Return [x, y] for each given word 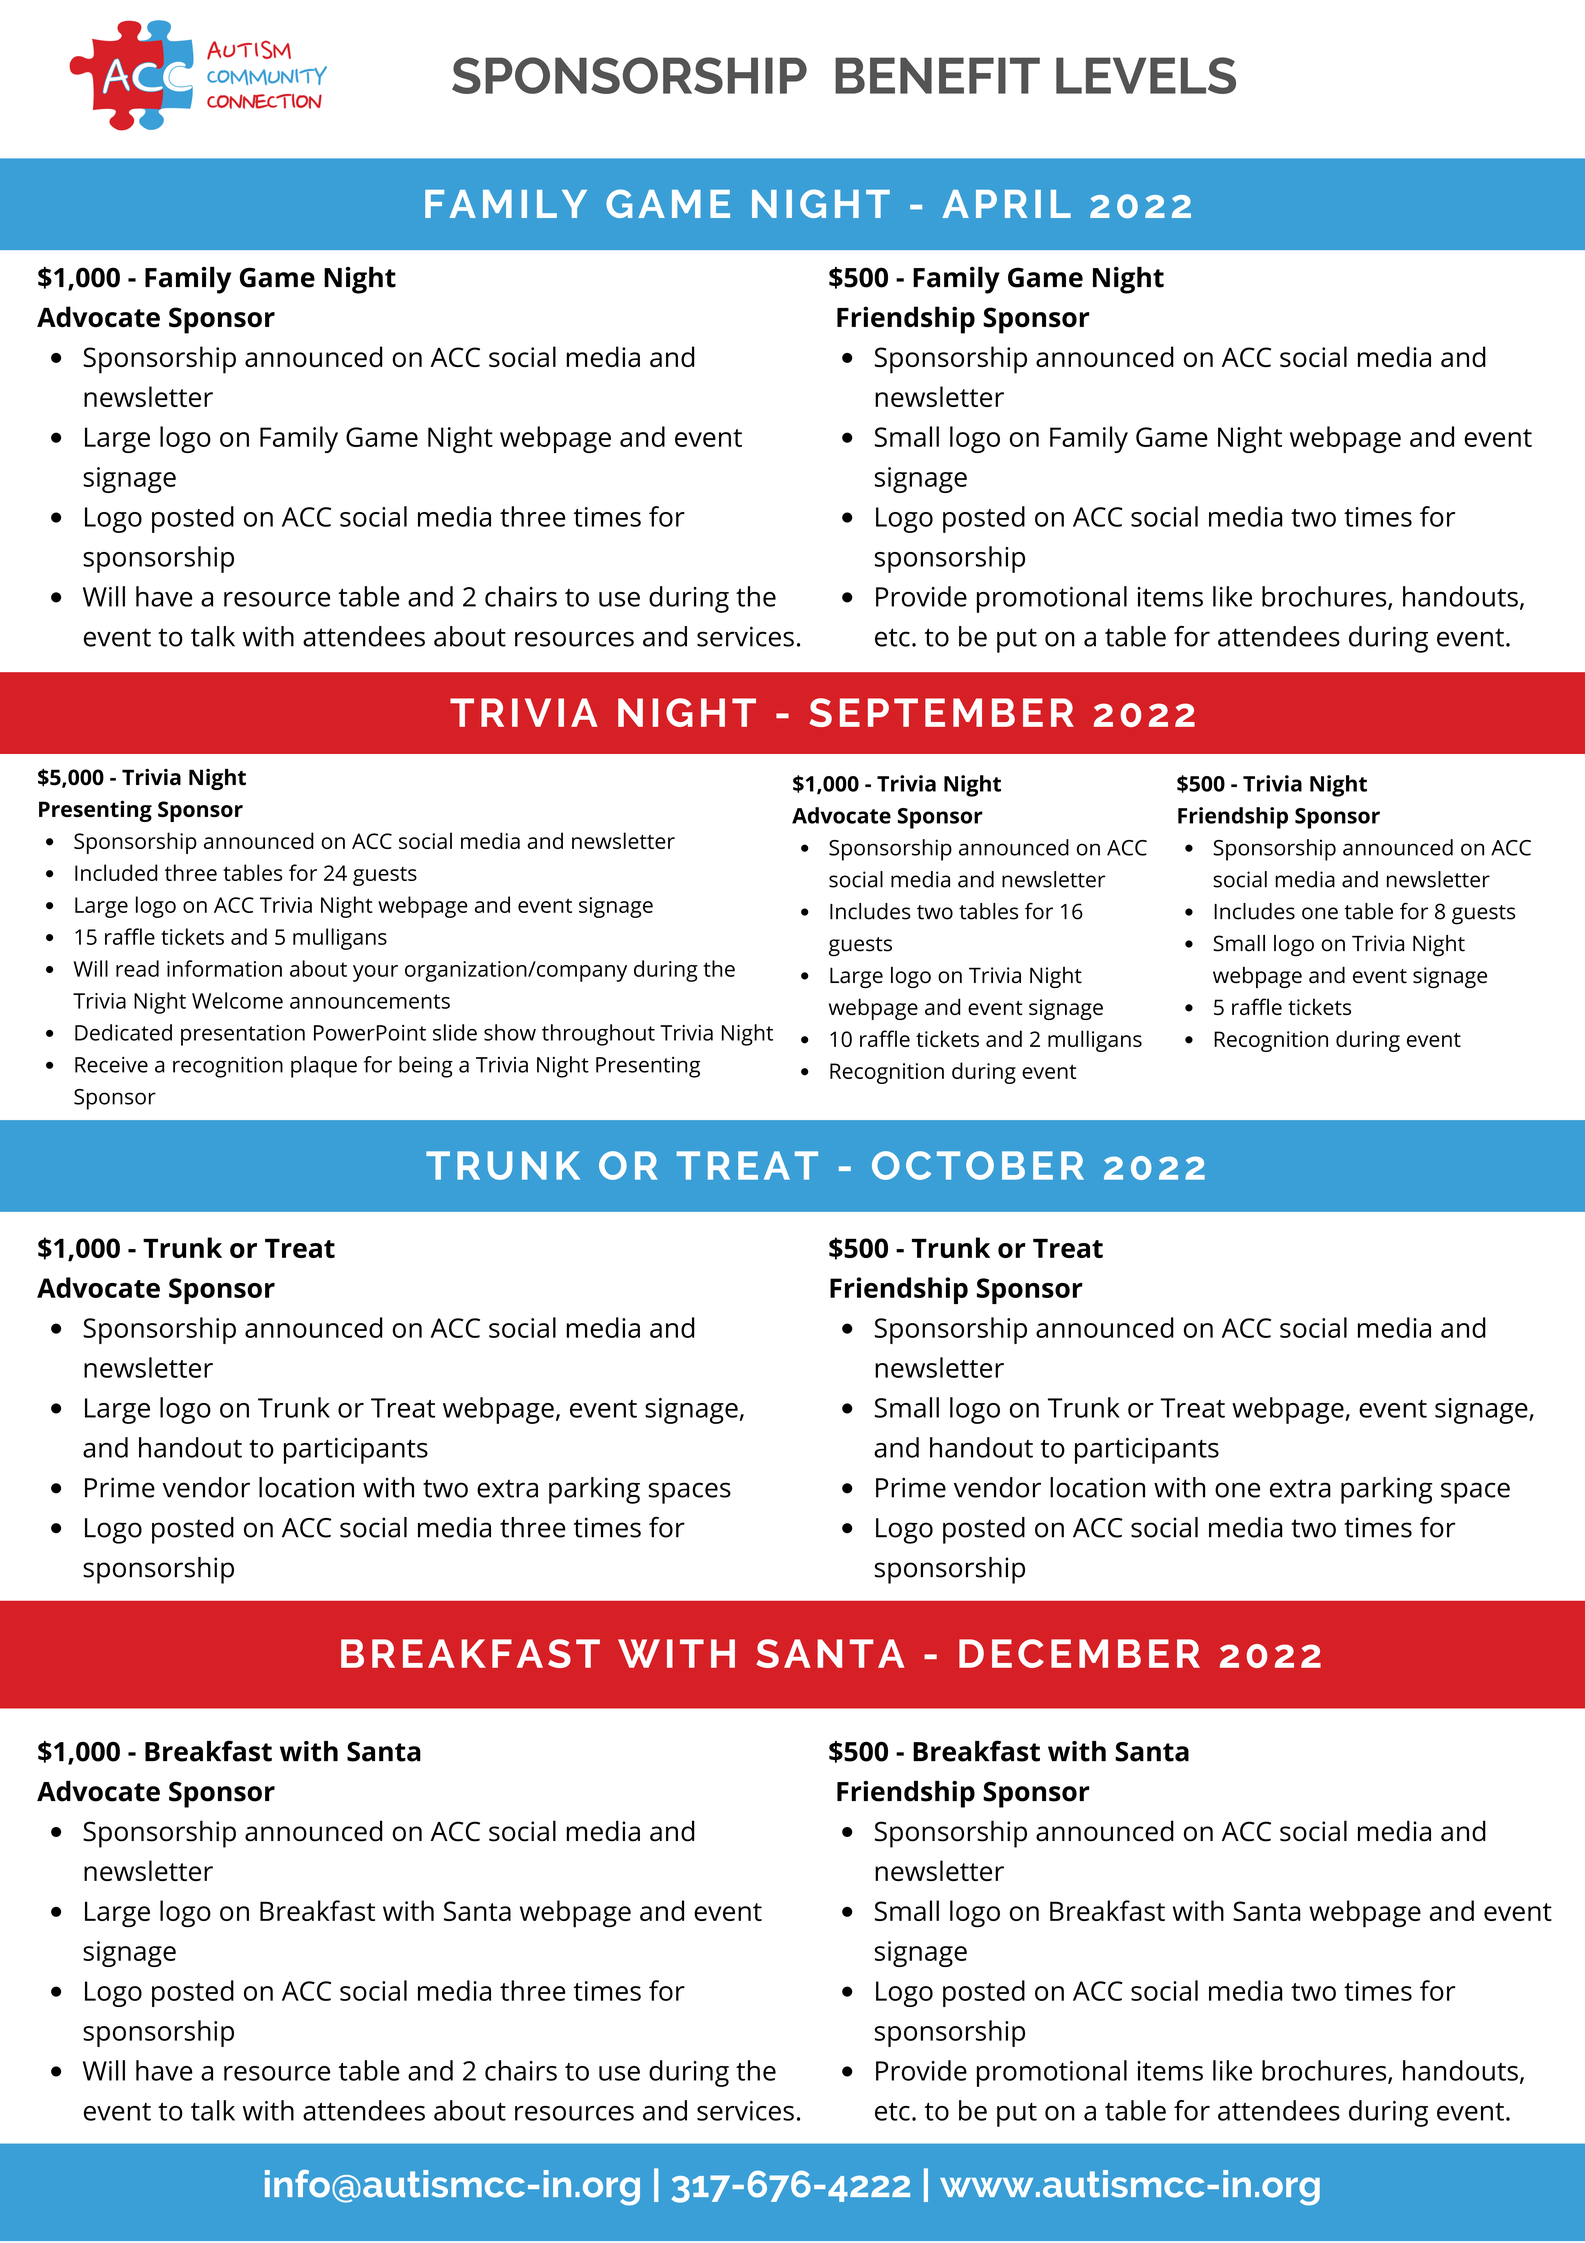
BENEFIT [937, 75]
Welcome [237, 1000]
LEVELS [1146, 75]
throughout [598, 1035]
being [426, 1067]
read [137, 968]
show [510, 1032]
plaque [324, 1067]
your [375, 973]
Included [116, 872]
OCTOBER [978, 1165]
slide [455, 1032]
